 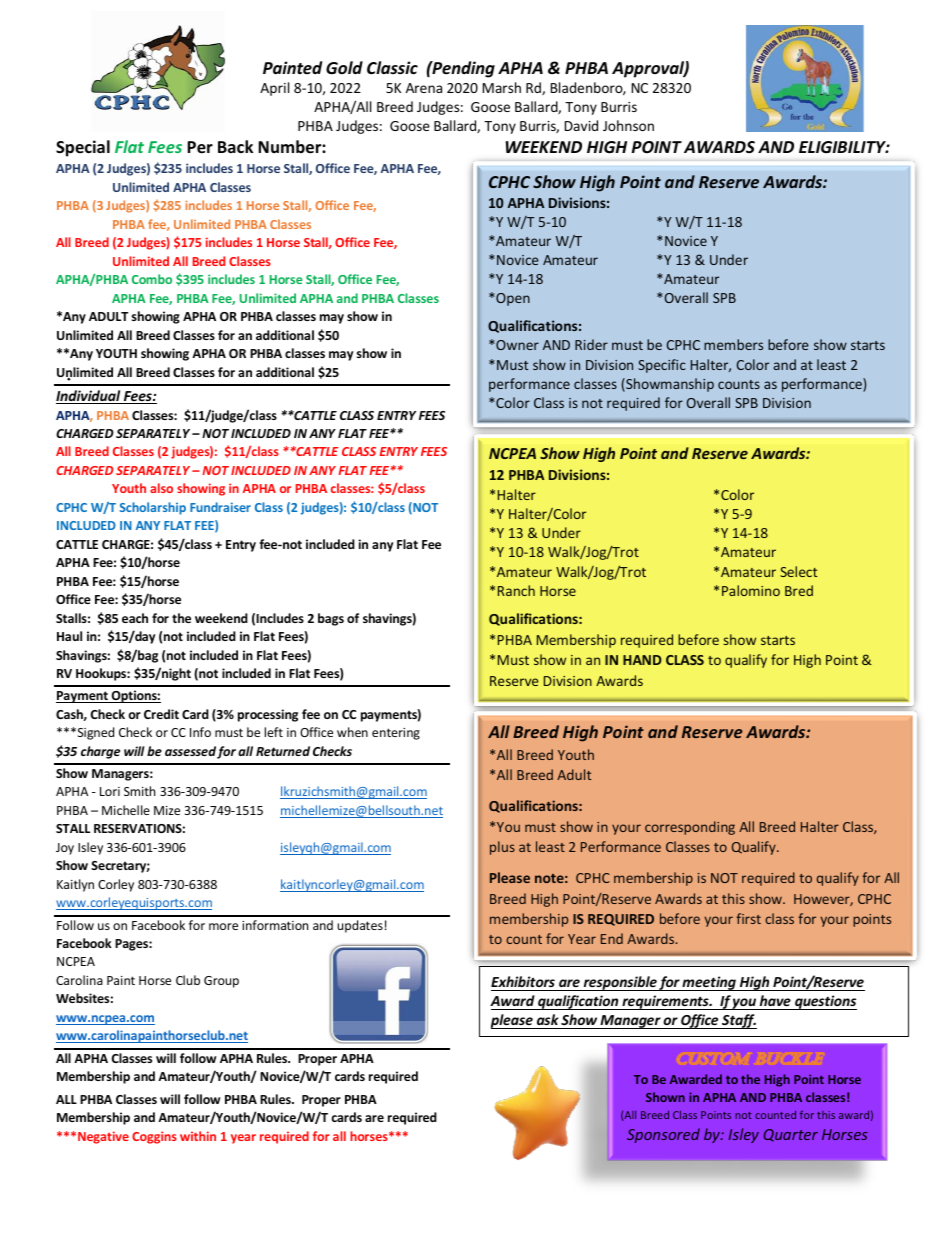 What do you see at coordinates (396, 734) in the page?
I see `entering` at bounding box center [396, 734].
